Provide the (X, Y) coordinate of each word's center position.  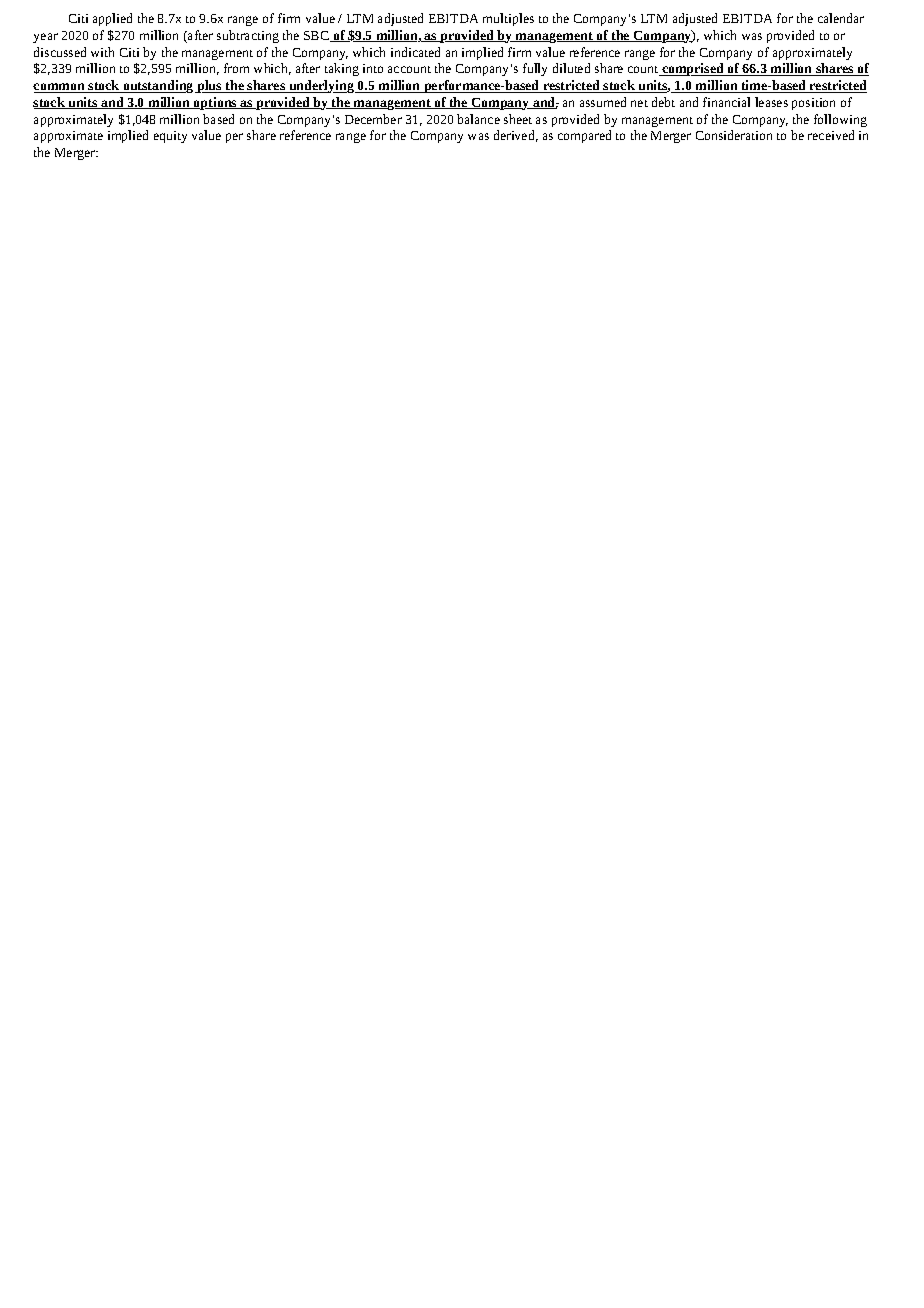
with (102, 52)
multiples (508, 19)
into (373, 68)
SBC (317, 36)
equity (170, 137)
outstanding (158, 86)
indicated (415, 52)
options (215, 103)
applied (112, 19)
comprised (693, 69)
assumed (603, 102)
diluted (571, 68)
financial (726, 102)
